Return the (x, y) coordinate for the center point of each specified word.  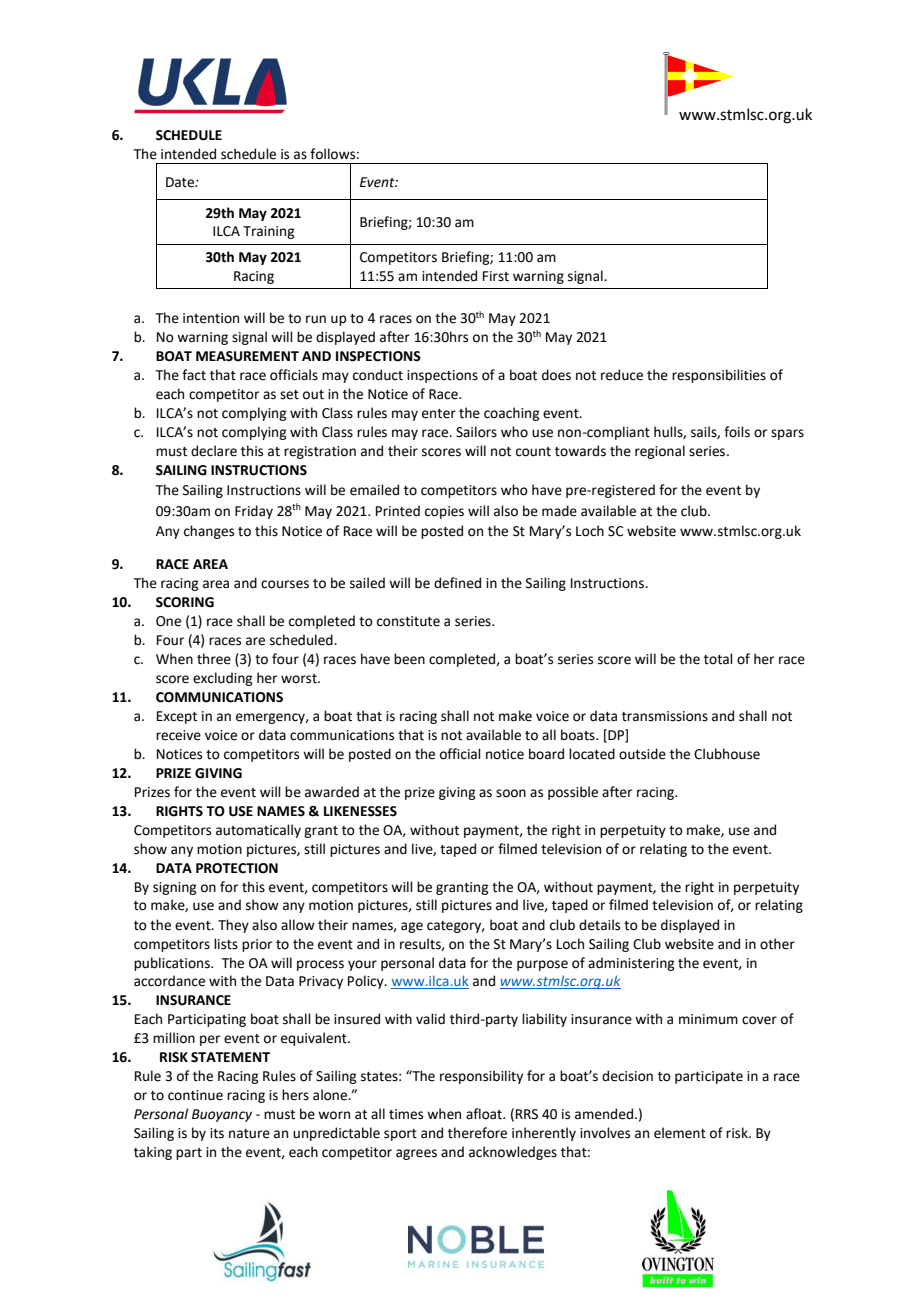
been (409, 659)
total (718, 659)
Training (268, 232)
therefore (477, 1133)
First (496, 276)
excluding (222, 679)
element (680, 1133)
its (217, 1133)
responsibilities (719, 376)
